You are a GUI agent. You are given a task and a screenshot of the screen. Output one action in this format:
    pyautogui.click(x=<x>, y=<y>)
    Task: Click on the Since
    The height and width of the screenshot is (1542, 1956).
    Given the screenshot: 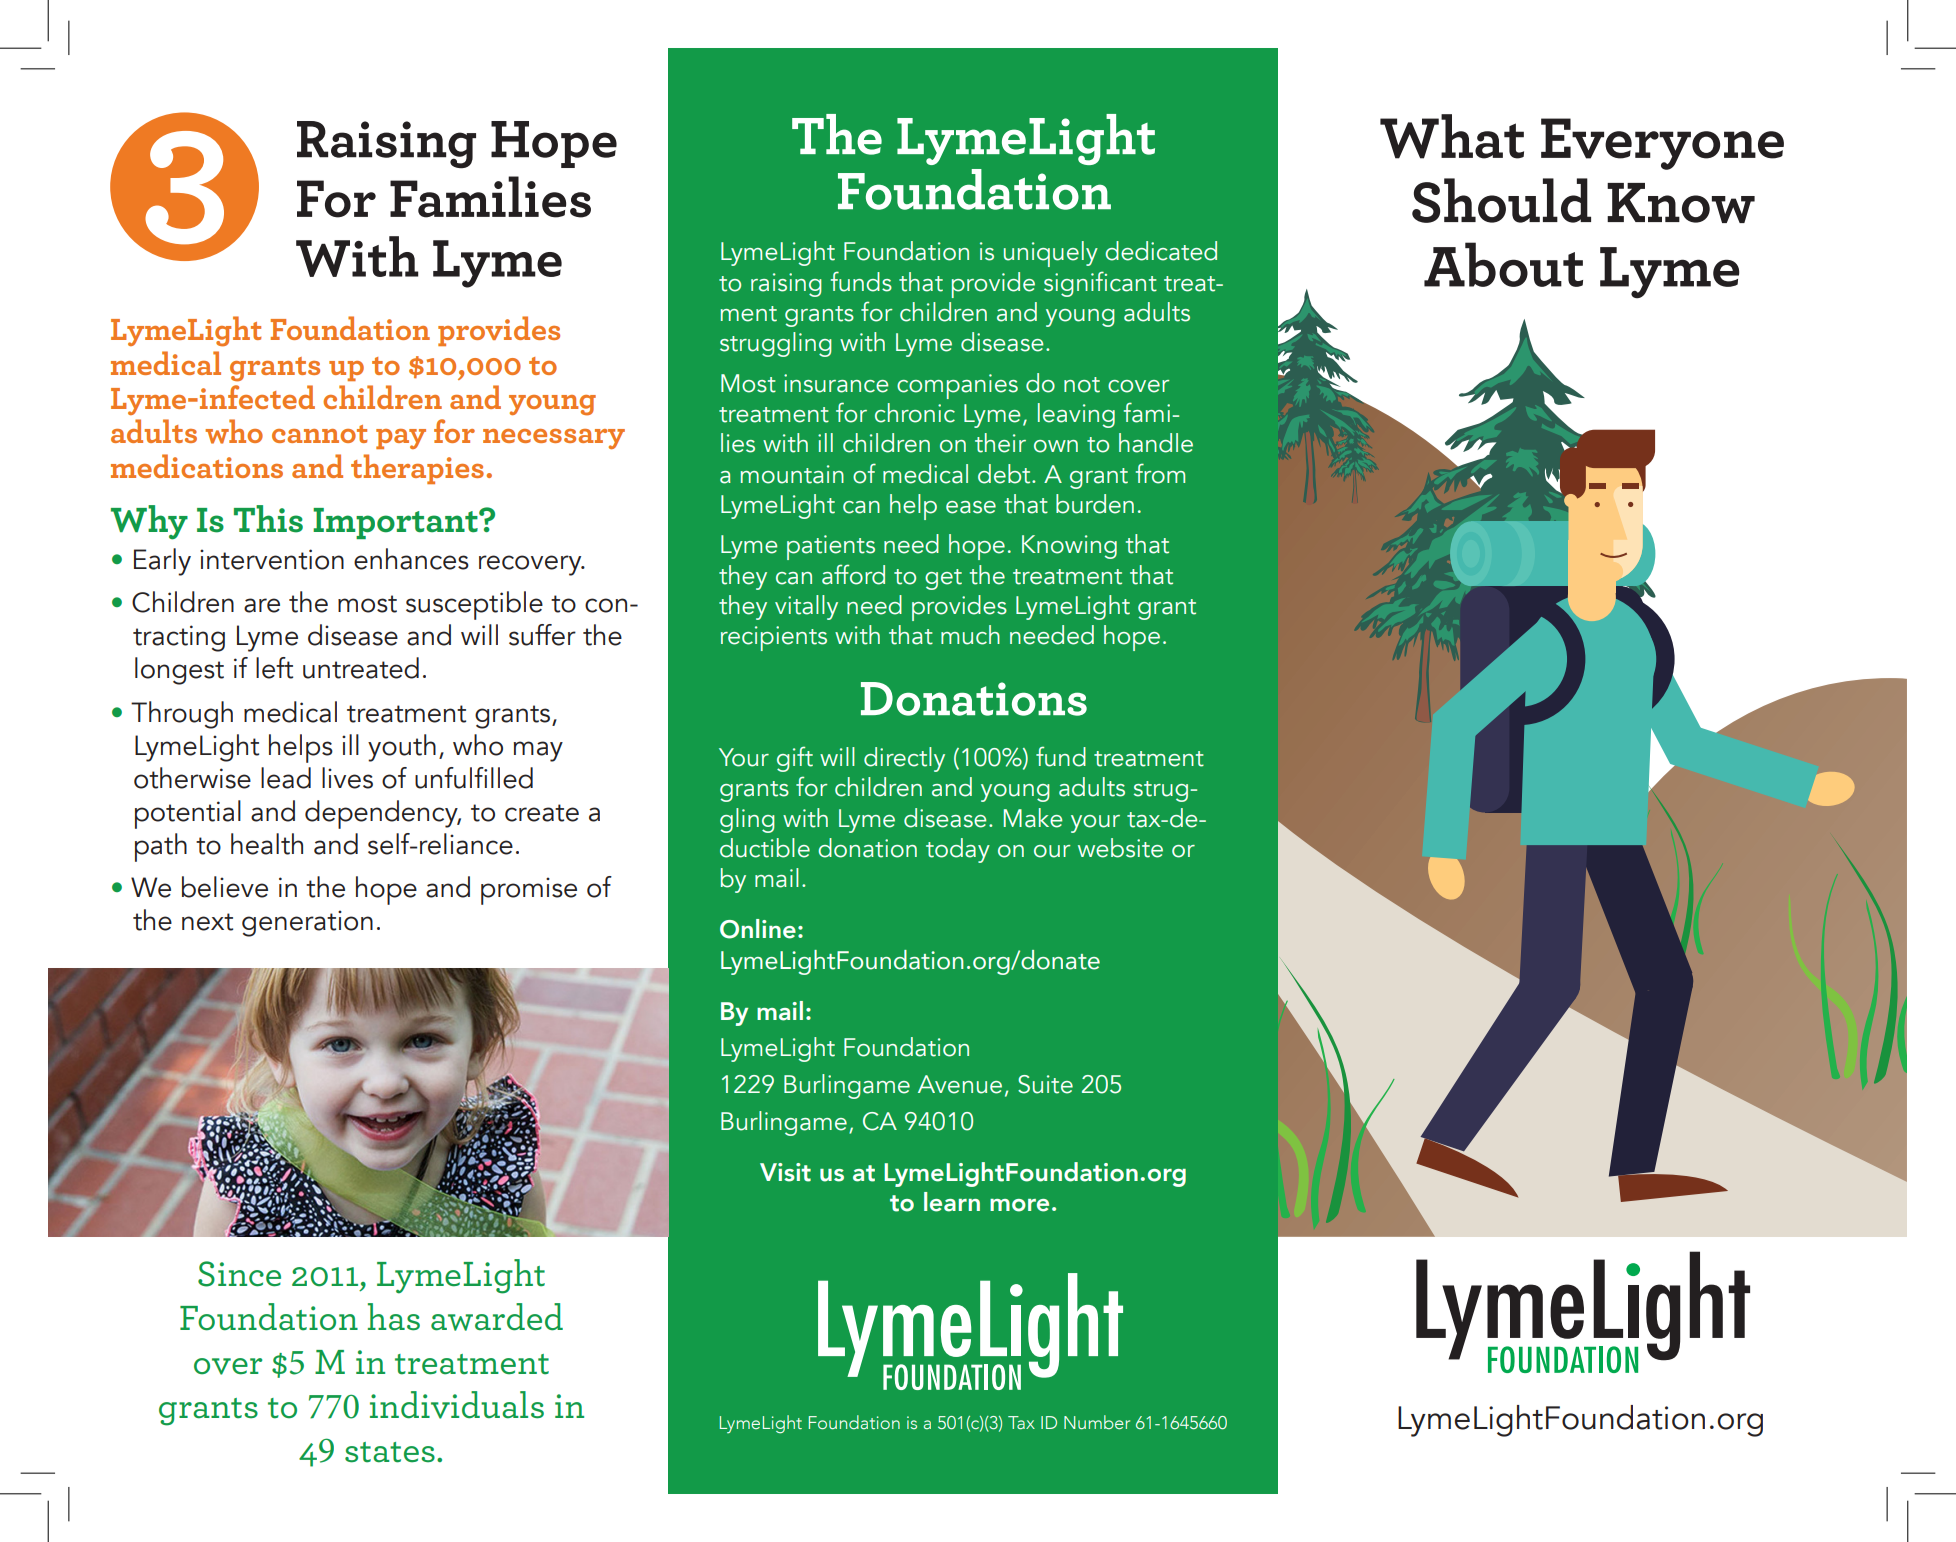 What is the action you would take?
    pyautogui.click(x=239, y=1274)
